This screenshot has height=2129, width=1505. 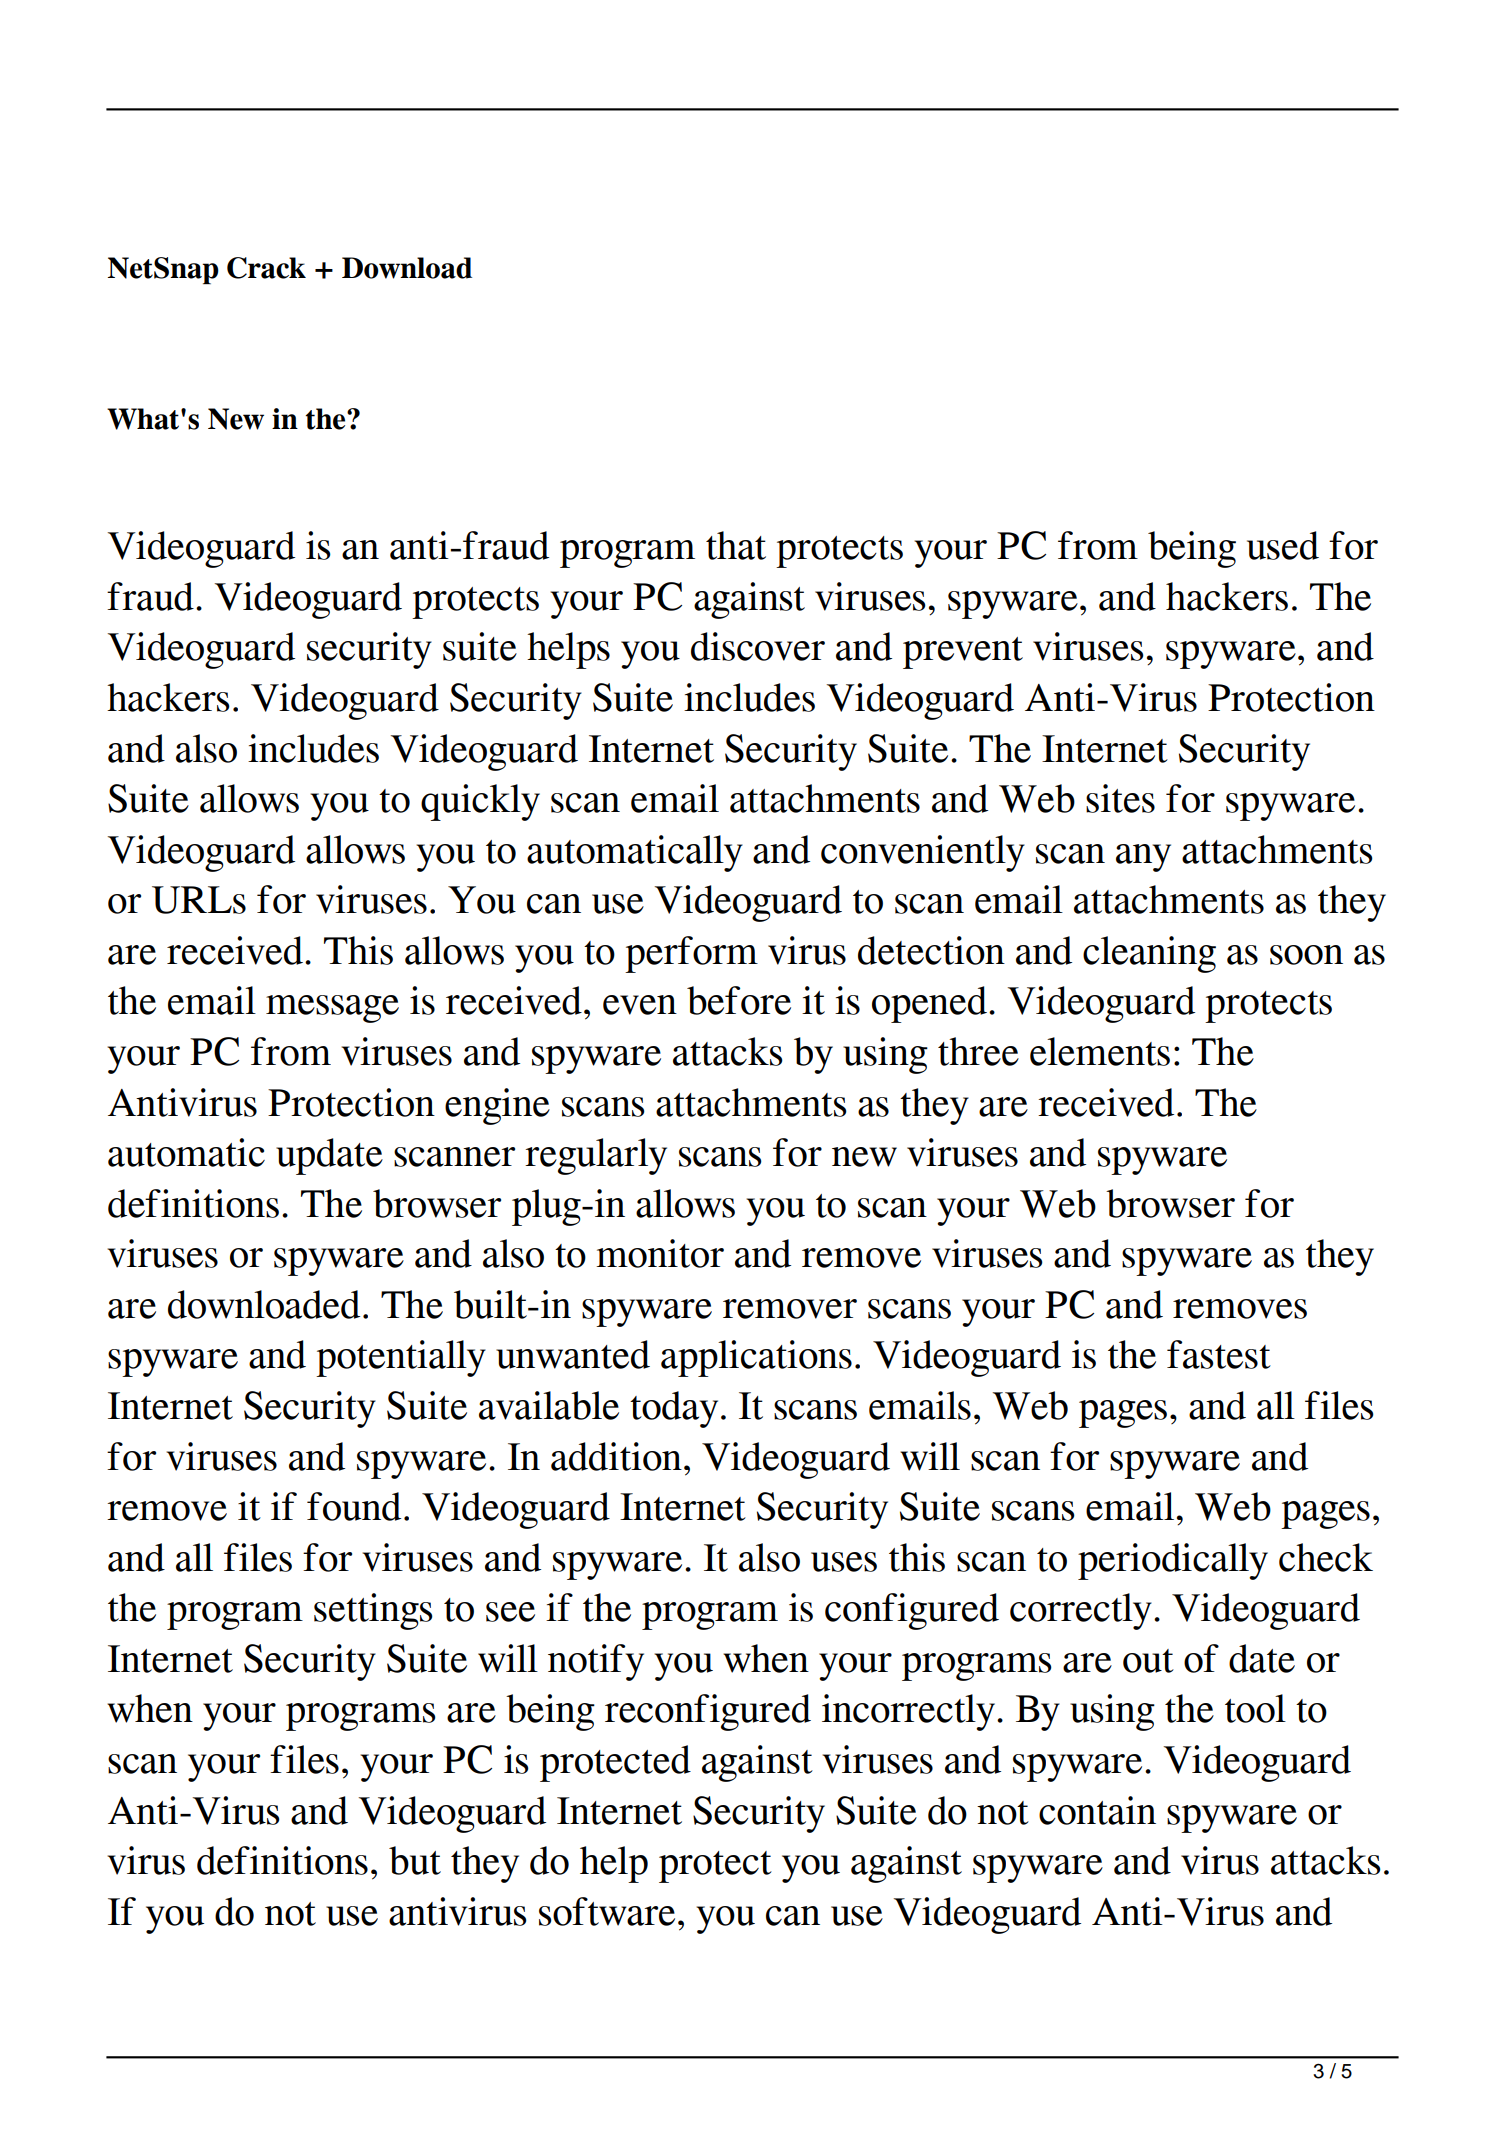 What do you see at coordinates (1173, 1561) in the screenshot?
I see `periodically` at bounding box center [1173, 1561].
